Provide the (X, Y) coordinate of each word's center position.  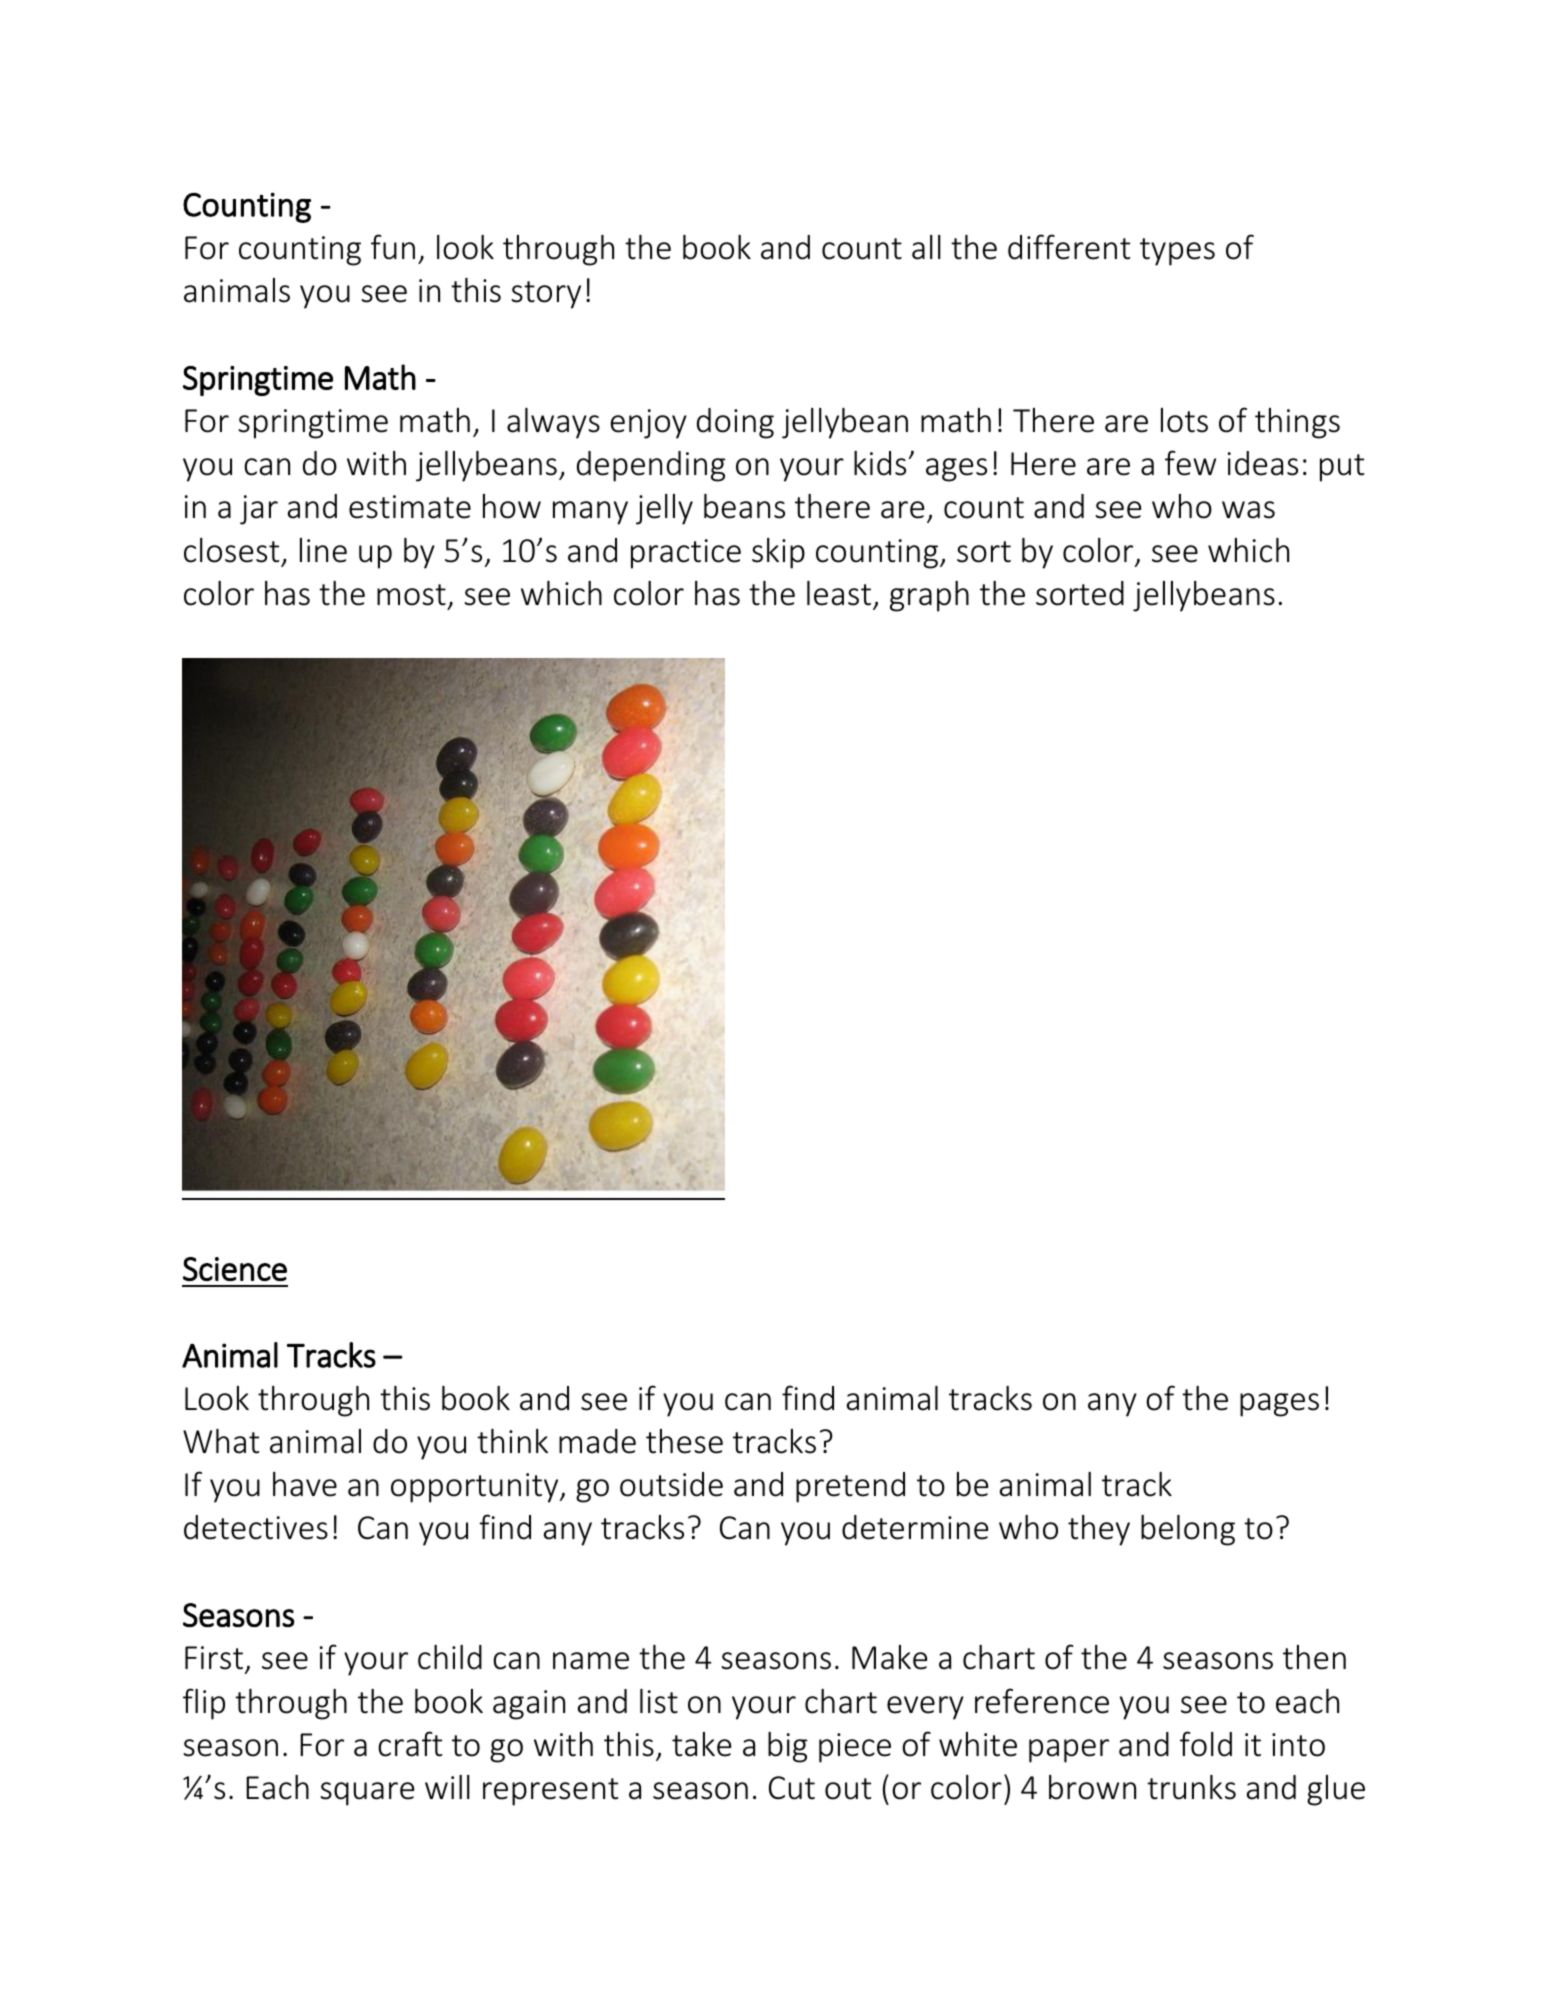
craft (410, 1744)
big (788, 1747)
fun (393, 247)
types (1177, 252)
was (1248, 510)
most (411, 595)
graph (929, 596)
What (221, 1441)
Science (235, 1269)
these (684, 1441)
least (839, 593)
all (926, 247)
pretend (850, 1487)
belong (1188, 1530)
